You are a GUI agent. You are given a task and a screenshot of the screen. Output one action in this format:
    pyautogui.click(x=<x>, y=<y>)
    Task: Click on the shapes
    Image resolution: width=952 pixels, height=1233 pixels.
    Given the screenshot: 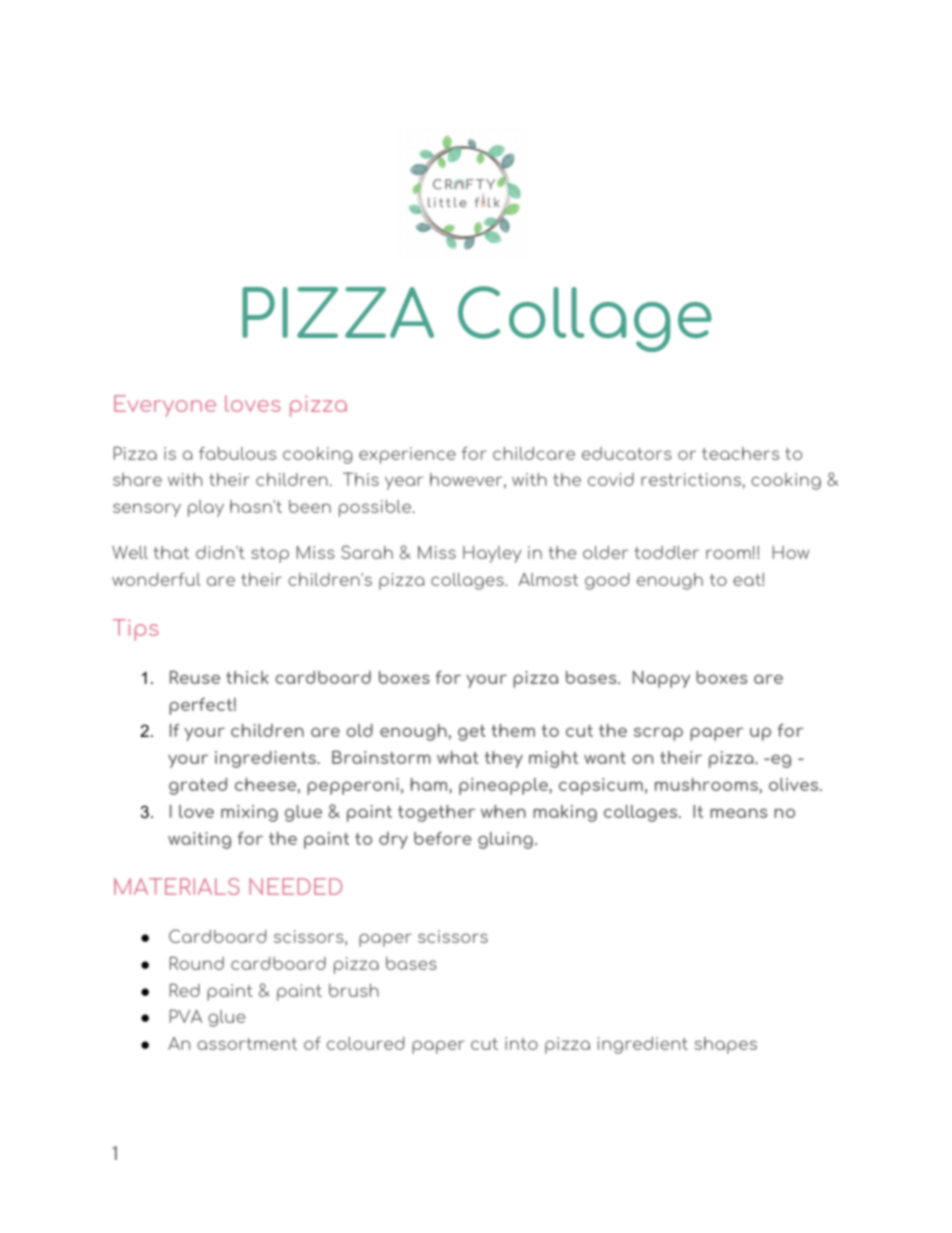 What is the action you would take?
    pyautogui.click(x=726, y=1045)
